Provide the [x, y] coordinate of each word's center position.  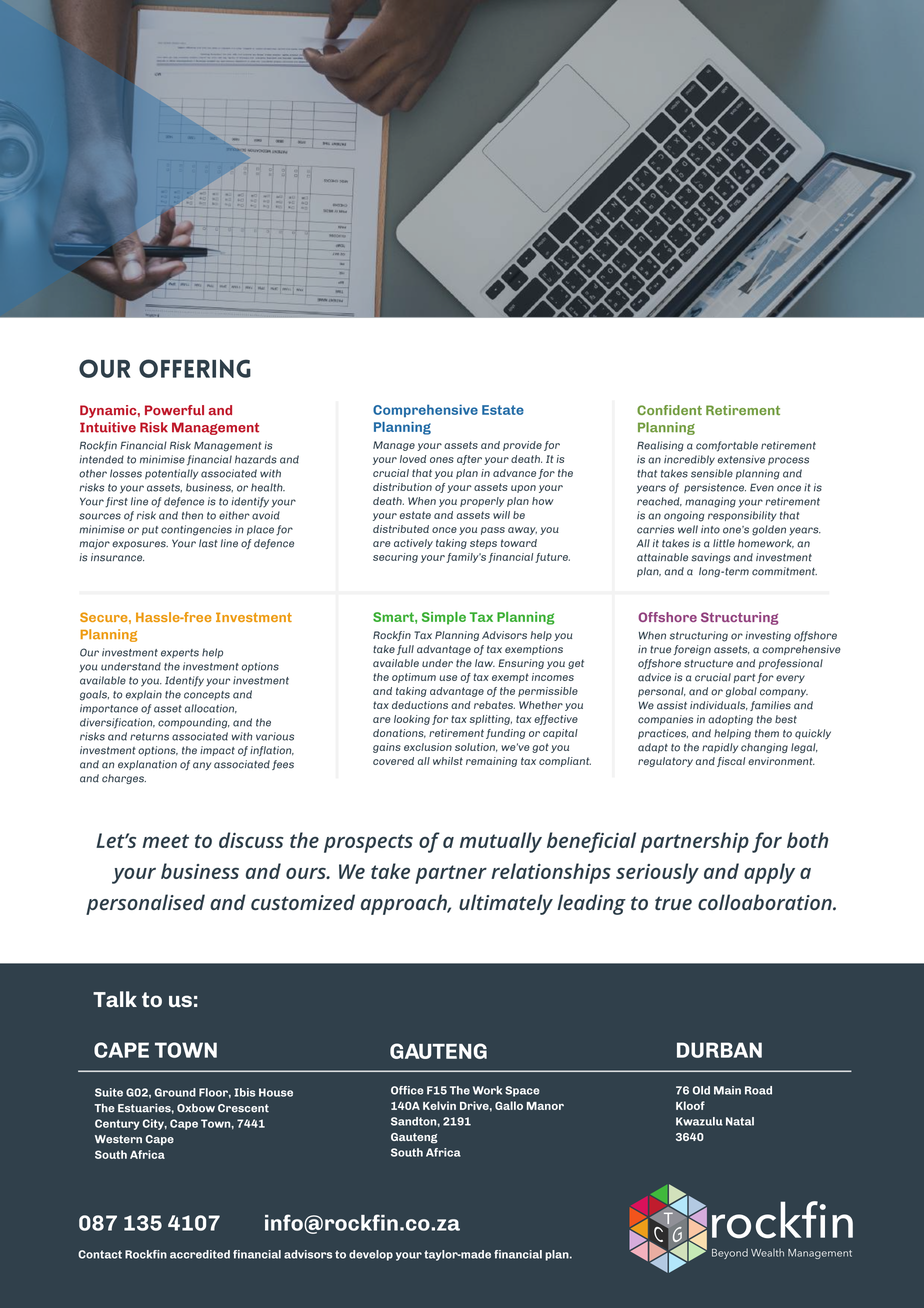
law [485, 663]
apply [769, 873]
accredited [200, 1254]
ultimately [506, 904]
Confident [669, 410]
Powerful [174, 410]
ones [442, 460]
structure [708, 664]
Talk [115, 999]
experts [180, 653]
